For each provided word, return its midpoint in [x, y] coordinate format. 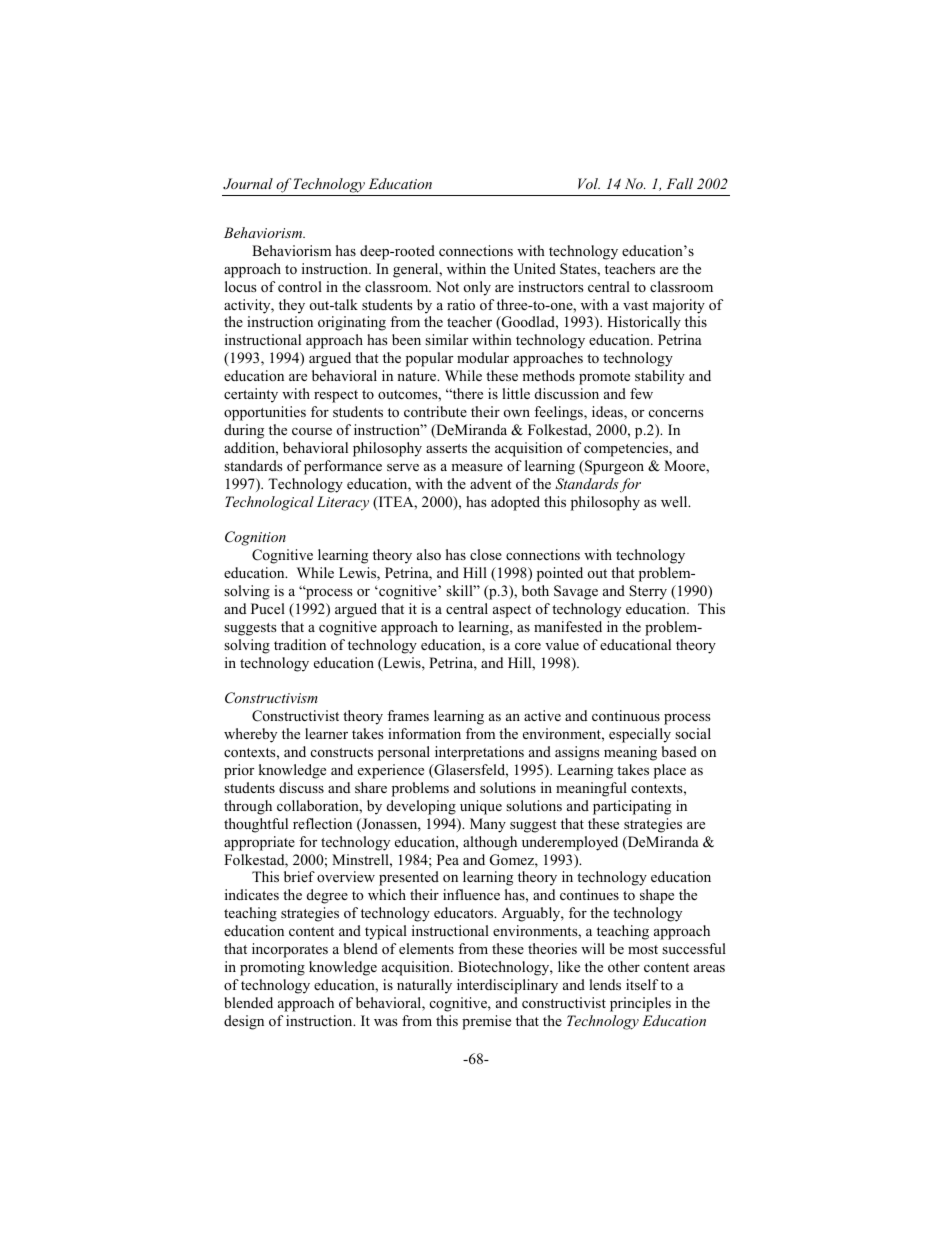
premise [486, 1022]
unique [481, 807]
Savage [576, 592]
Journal [248, 184]
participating [632, 807]
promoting [272, 968]
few [641, 393]
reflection [322, 823]
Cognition [255, 538]
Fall [680, 183]
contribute [435, 411]
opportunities [265, 413]
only [477, 288]
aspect [512, 611]
